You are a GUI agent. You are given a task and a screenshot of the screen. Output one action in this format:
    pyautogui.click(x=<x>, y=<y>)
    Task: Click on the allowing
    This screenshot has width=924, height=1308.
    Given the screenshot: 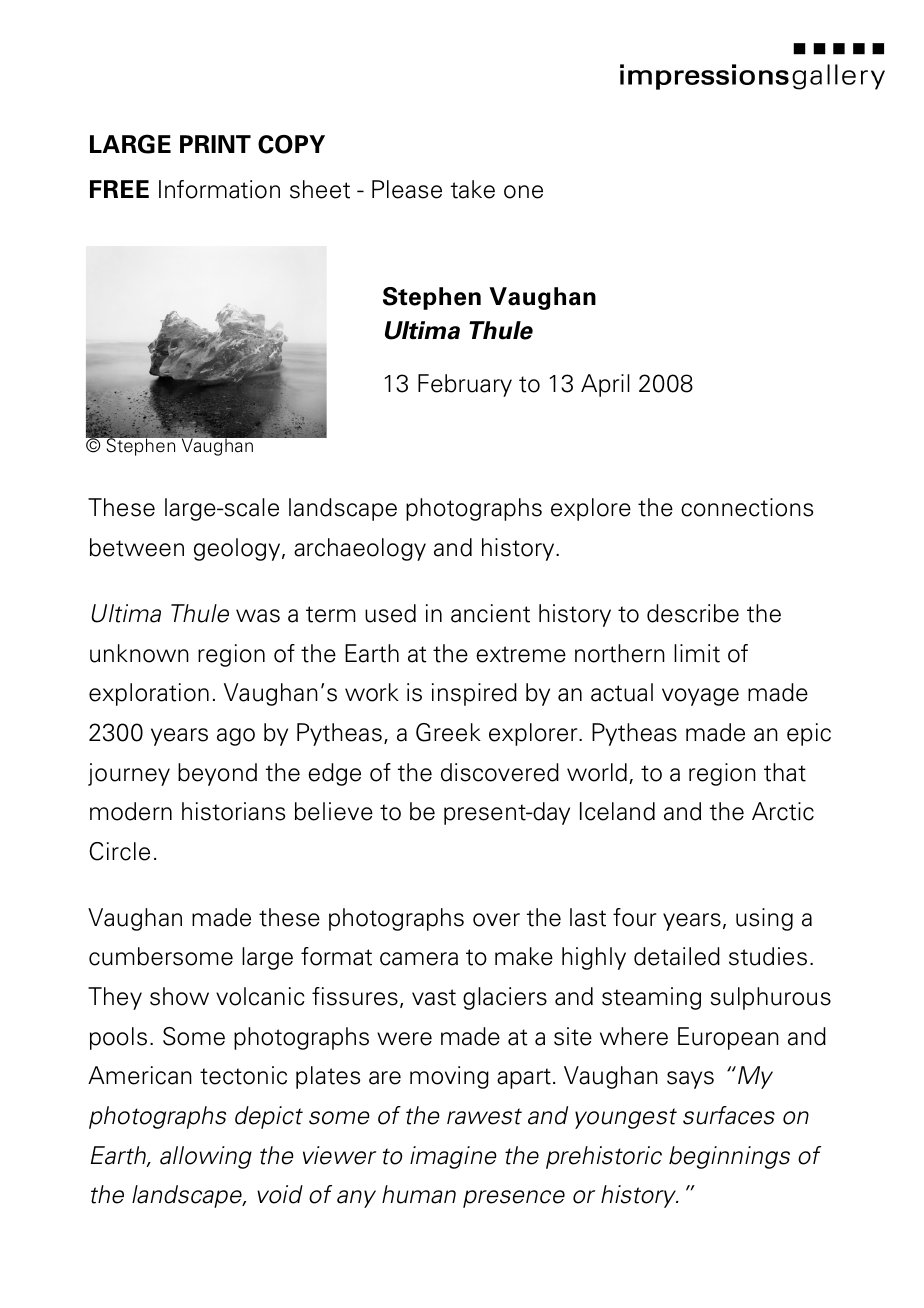 What is the action you would take?
    pyautogui.click(x=206, y=1157)
